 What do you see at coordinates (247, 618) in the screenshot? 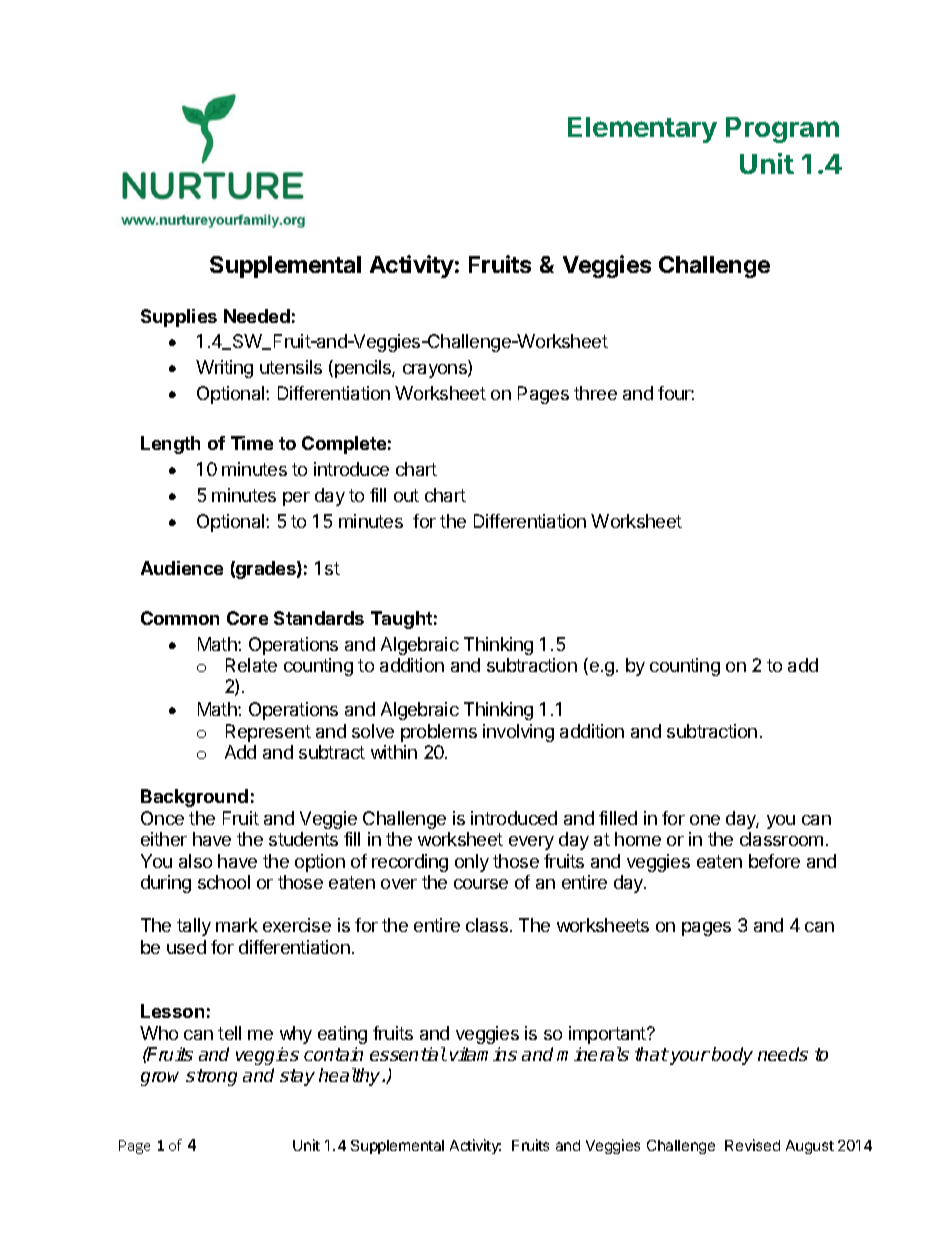
I see `Core` at bounding box center [247, 618].
